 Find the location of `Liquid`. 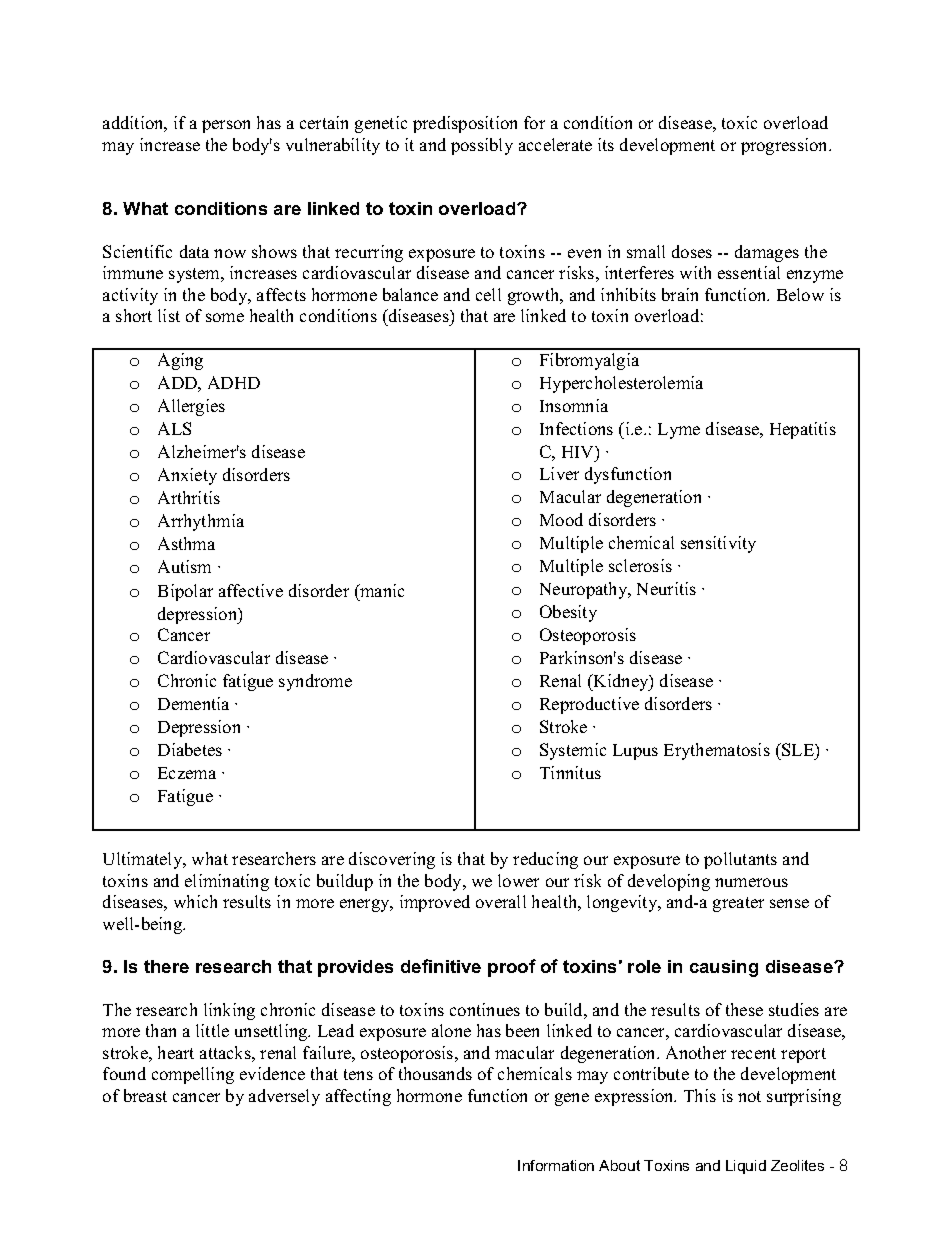

Liquid is located at coordinates (746, 1167).
